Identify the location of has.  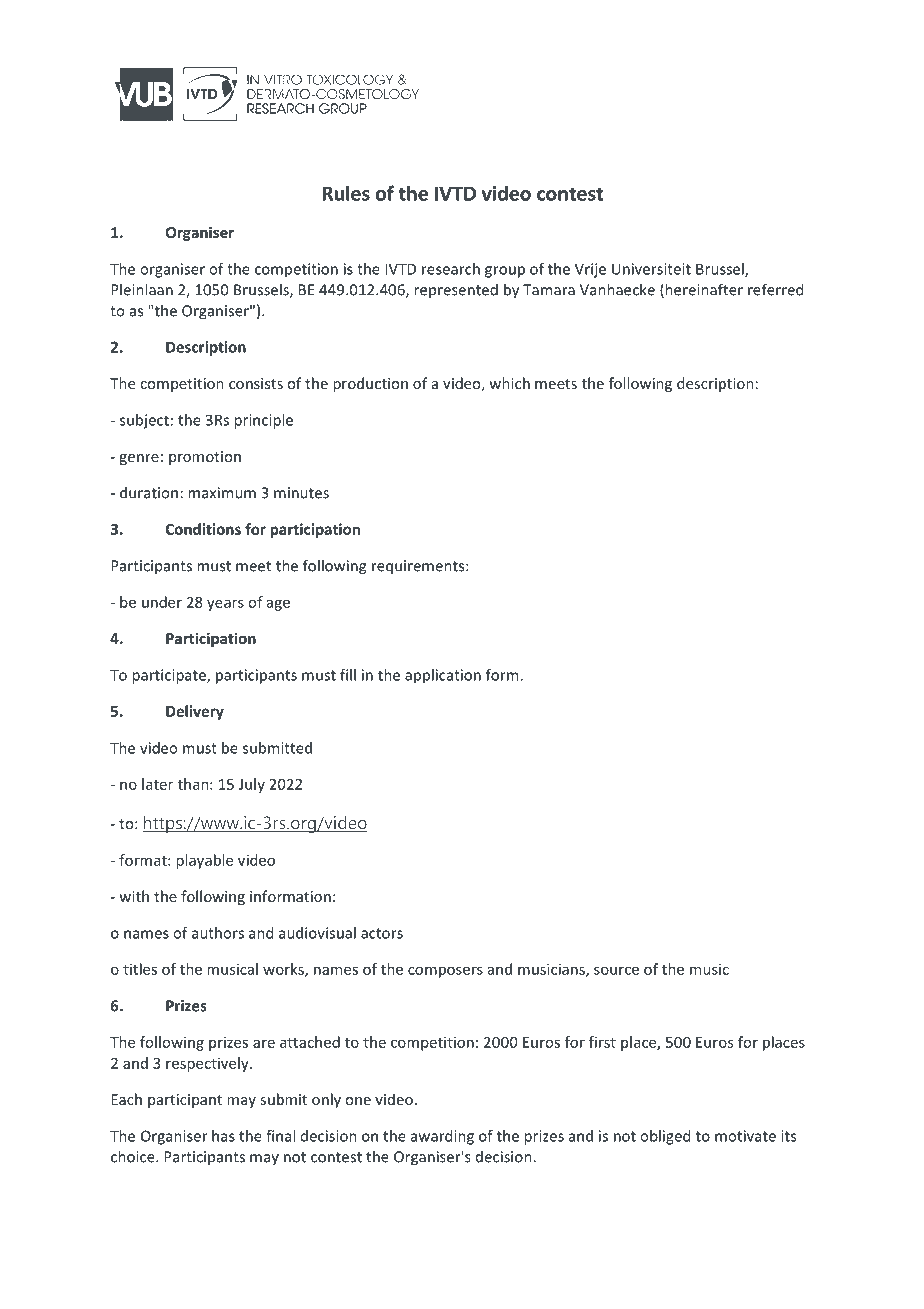
(223, 1136).
